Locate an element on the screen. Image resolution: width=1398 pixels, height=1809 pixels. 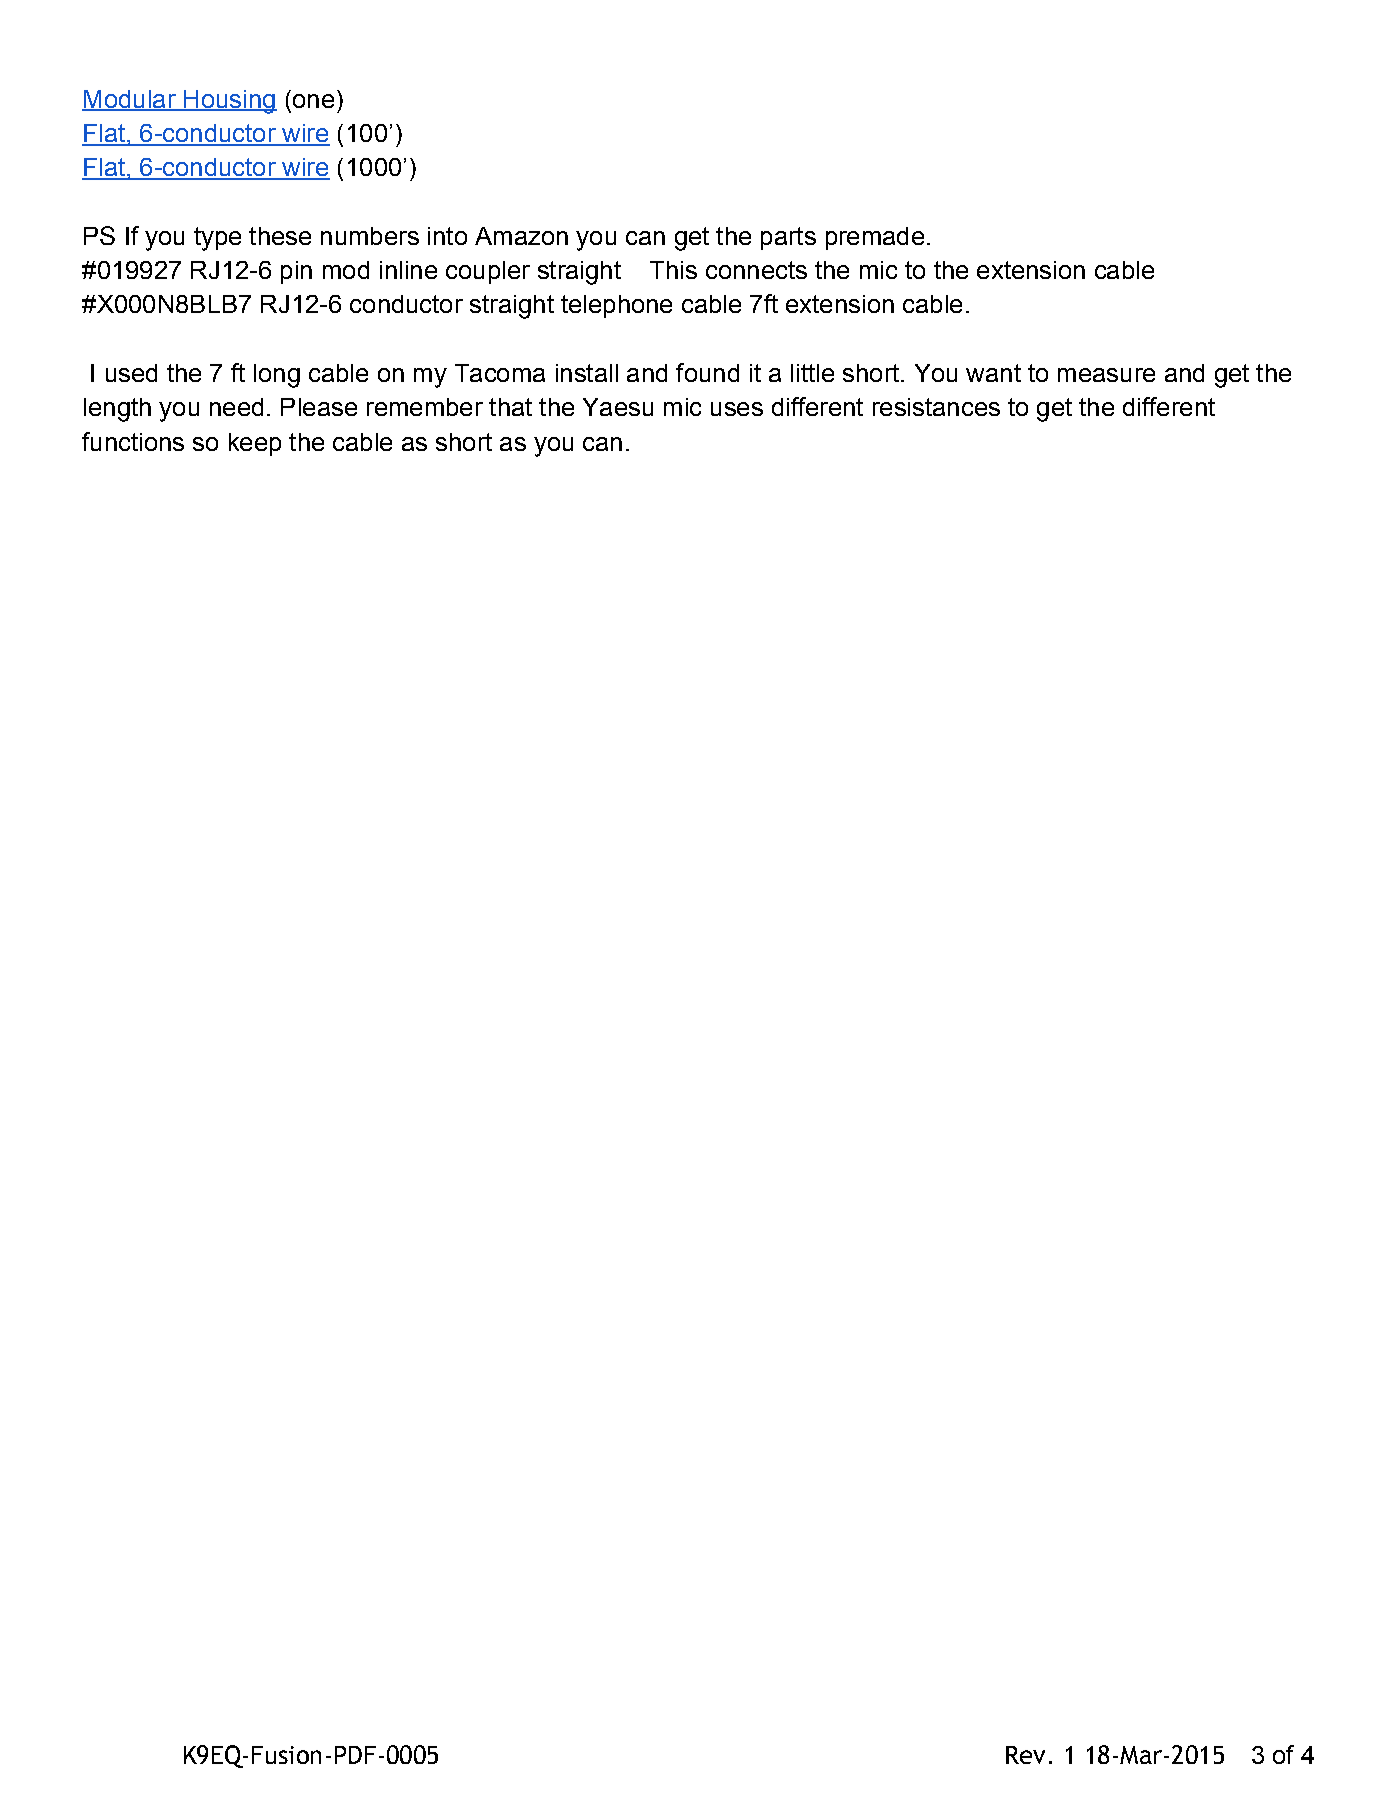
want is located at coordinates (993, 373).
